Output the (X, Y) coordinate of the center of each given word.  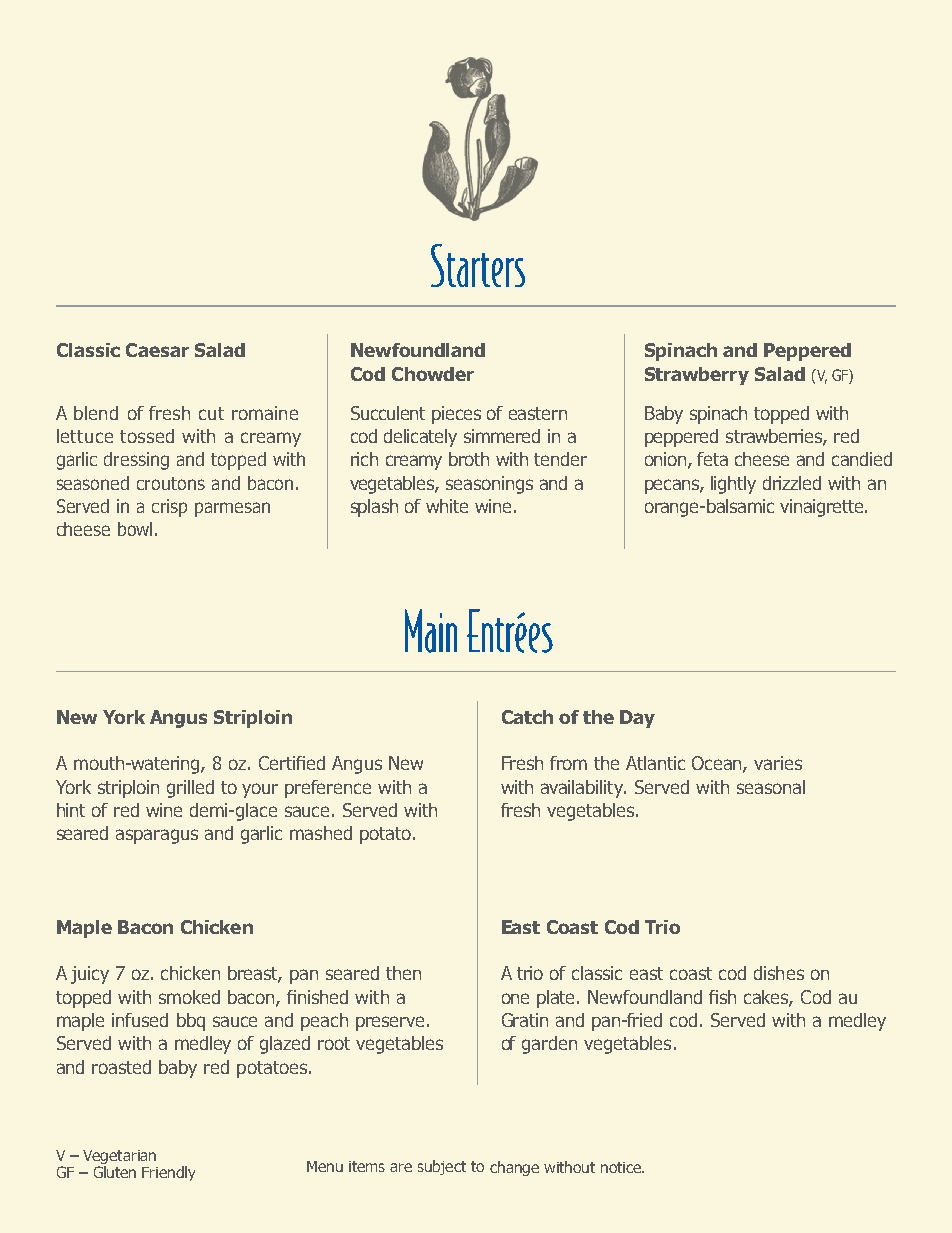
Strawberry (697, 376)
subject (442, 1167)
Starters (478, 265)
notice (622, 1167)
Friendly (168, 1173)
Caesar (157, 350)
